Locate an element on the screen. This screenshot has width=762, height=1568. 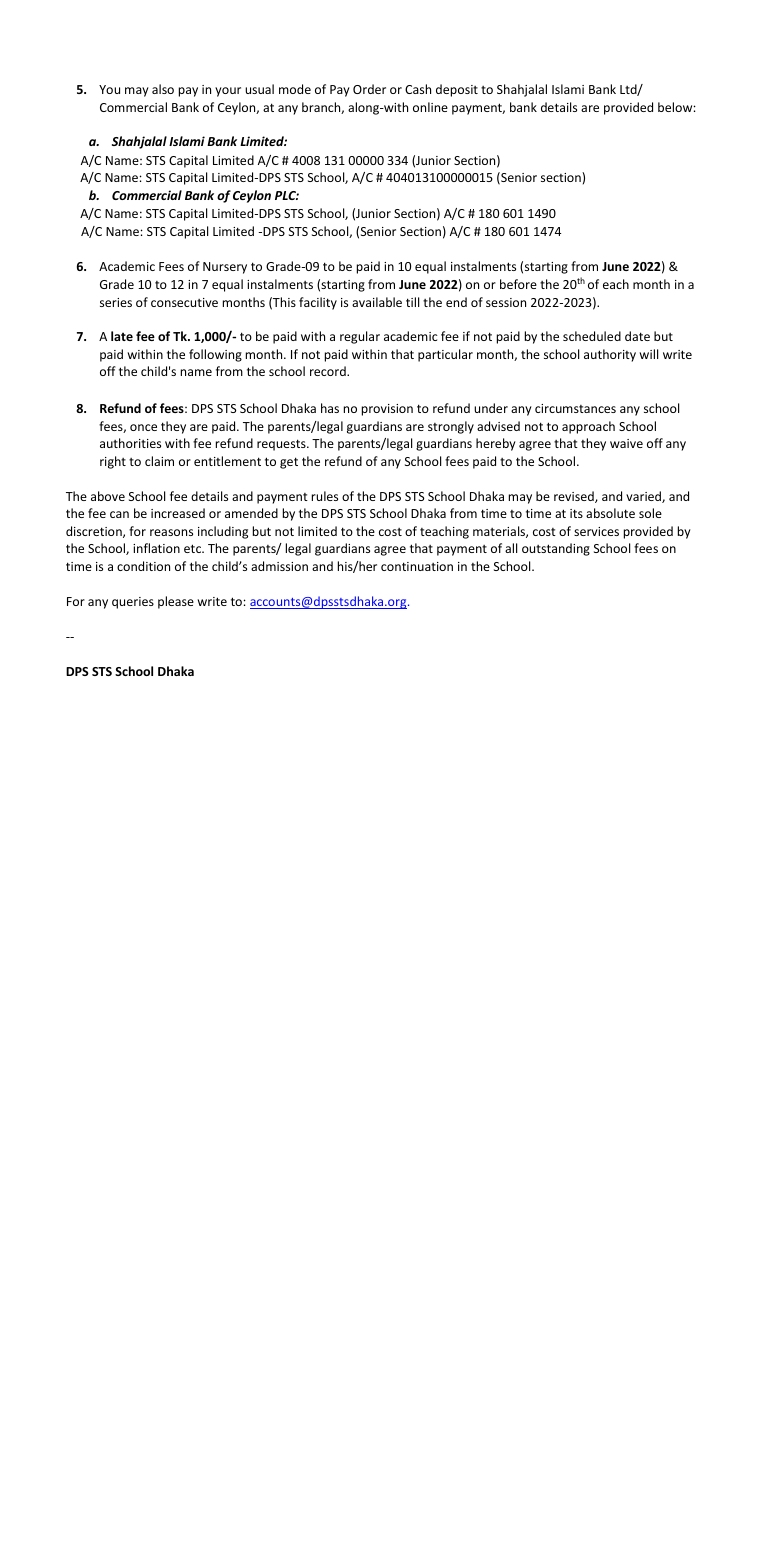
regular is located at coordinates (360, 337).
